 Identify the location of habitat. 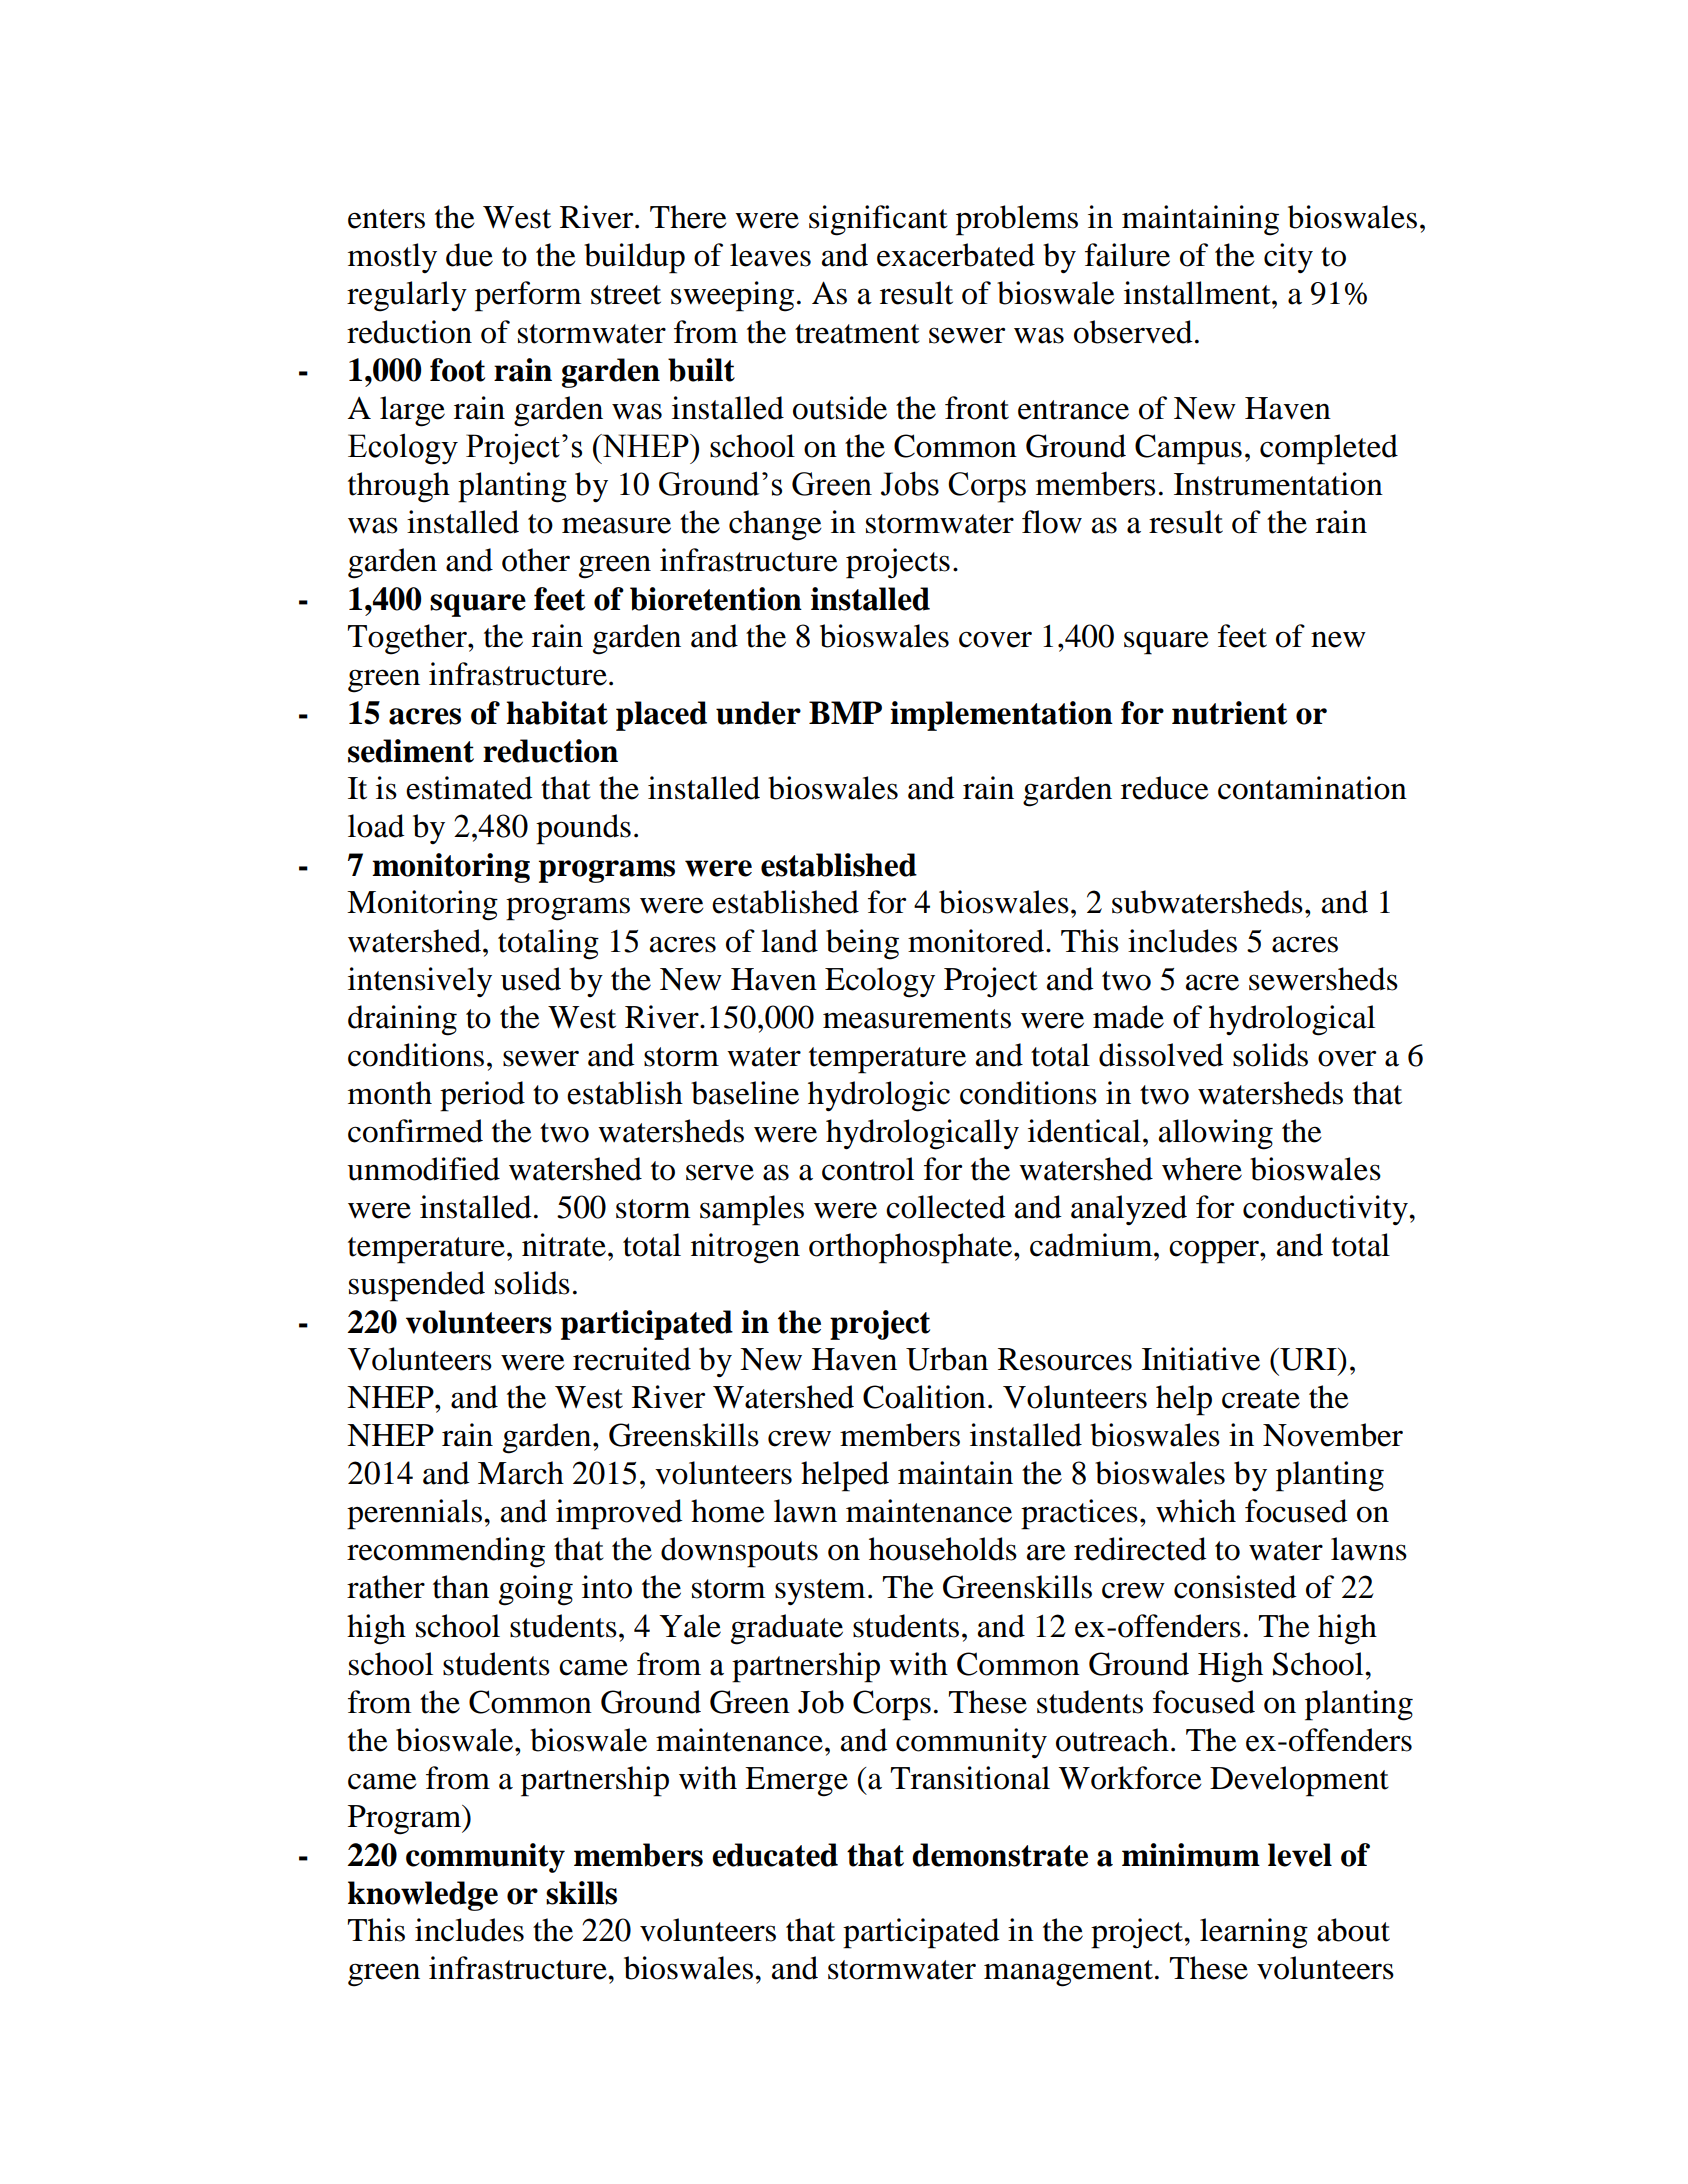
(557, 713).
